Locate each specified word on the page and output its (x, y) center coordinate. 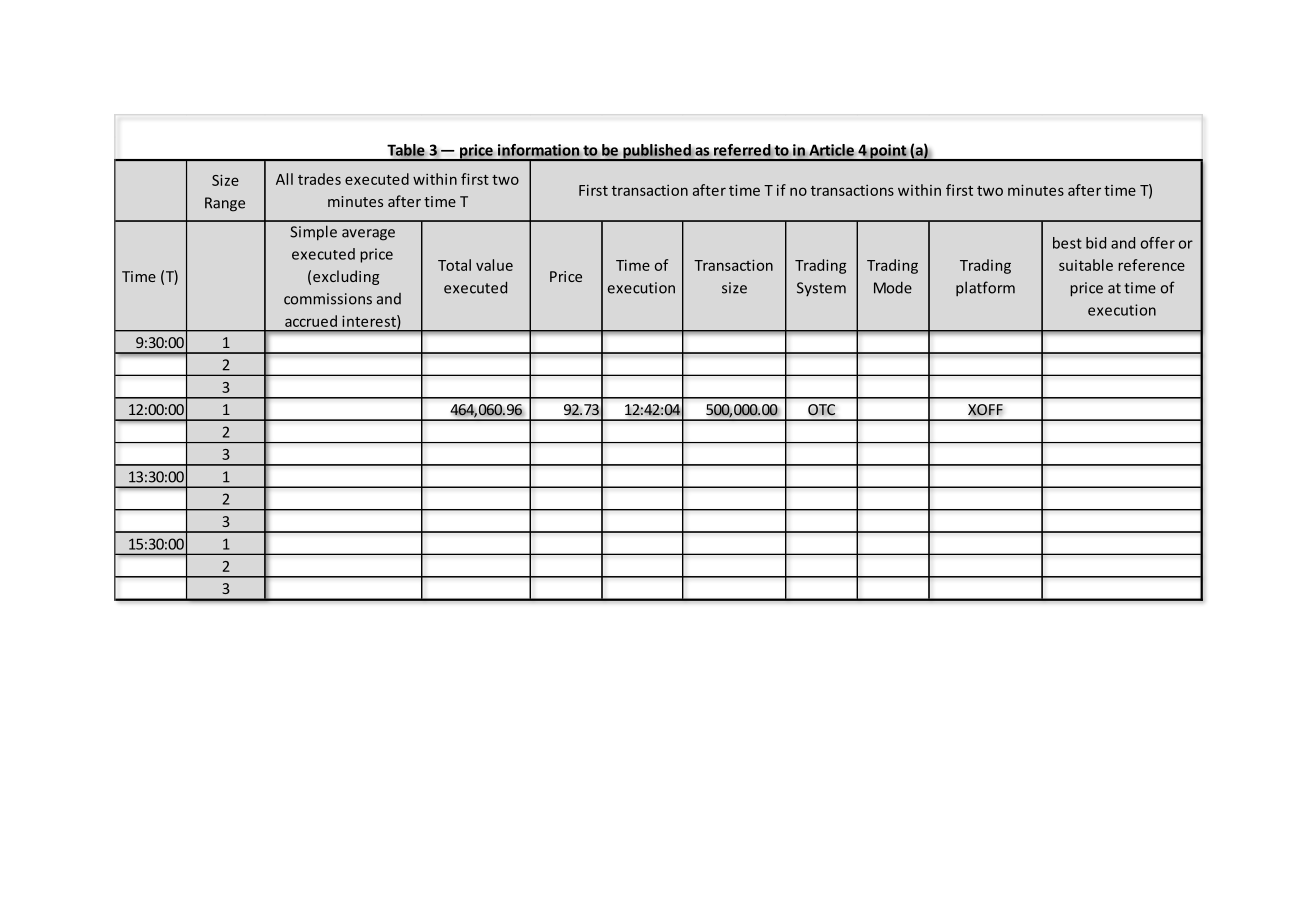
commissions (328, 299)
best (1067, 243)
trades (319, 179)
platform (985, 288)
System (821, 289)
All (284, 179)
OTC (821, 410)
